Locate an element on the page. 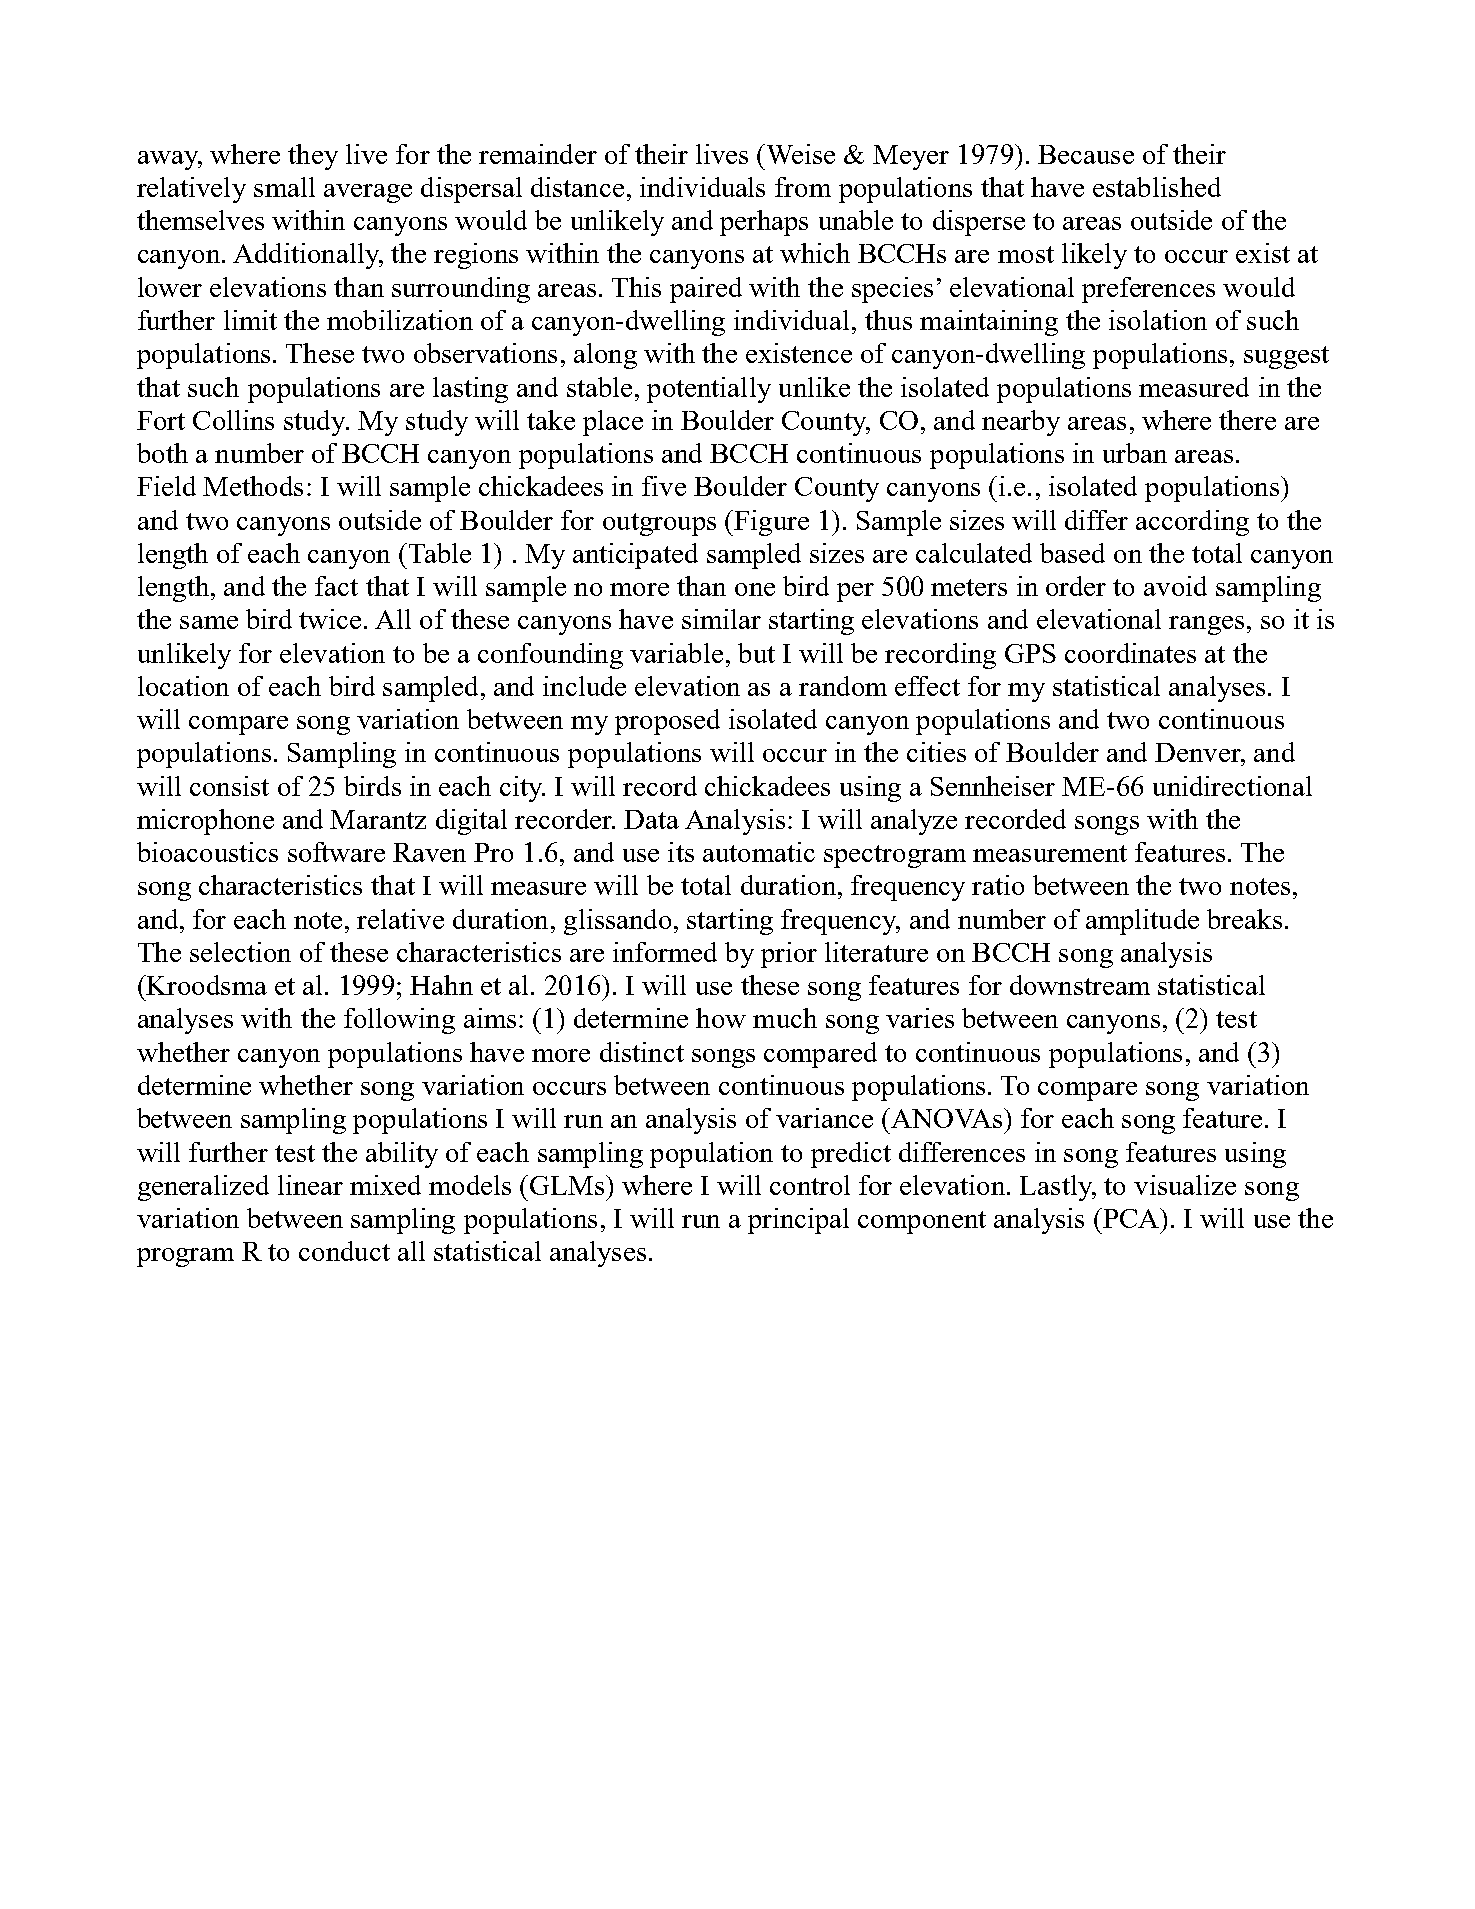 The image size is (1475, 1909). amplitude is located at coordinates (1142, 922).
